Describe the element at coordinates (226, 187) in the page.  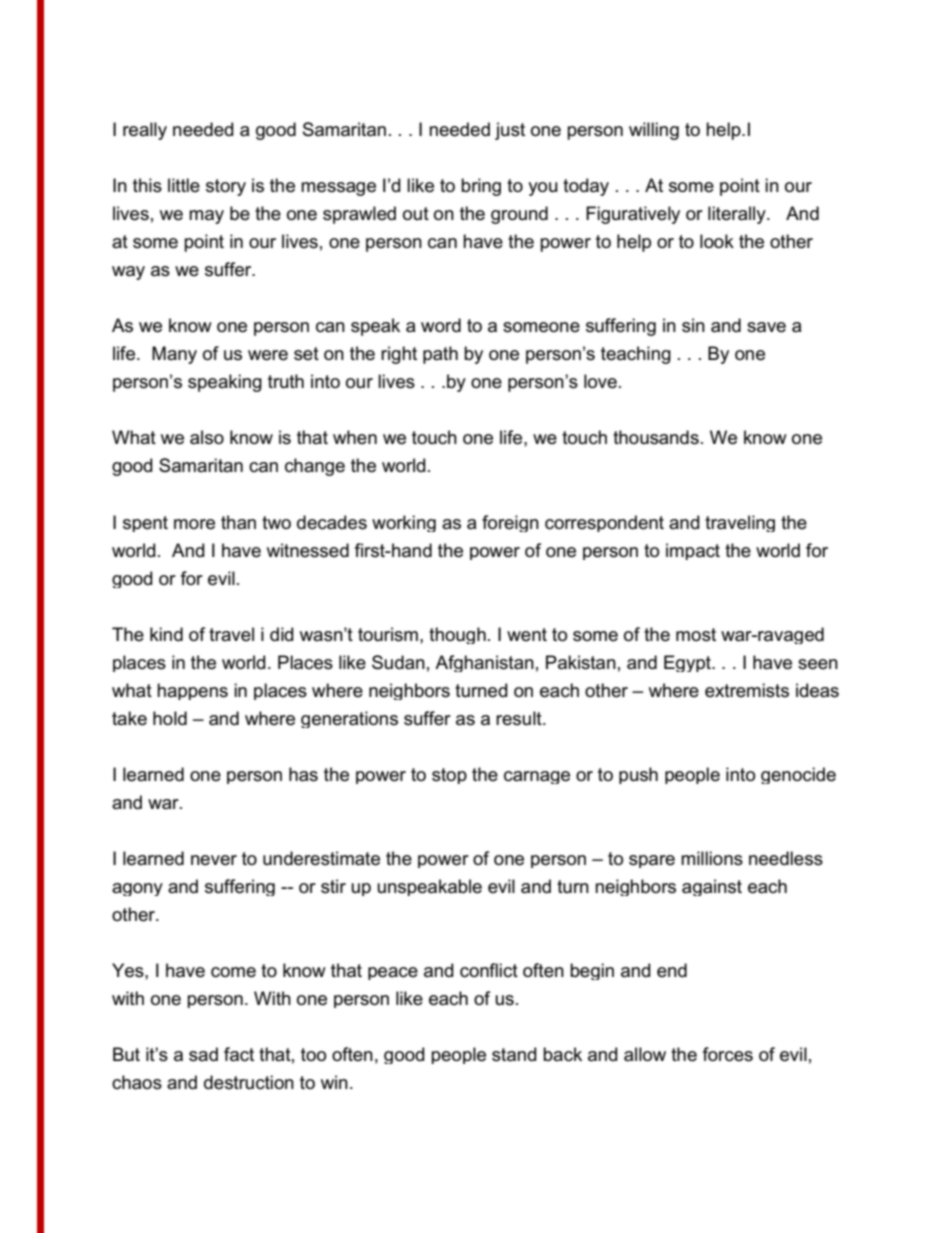
I see `story` at that location.
